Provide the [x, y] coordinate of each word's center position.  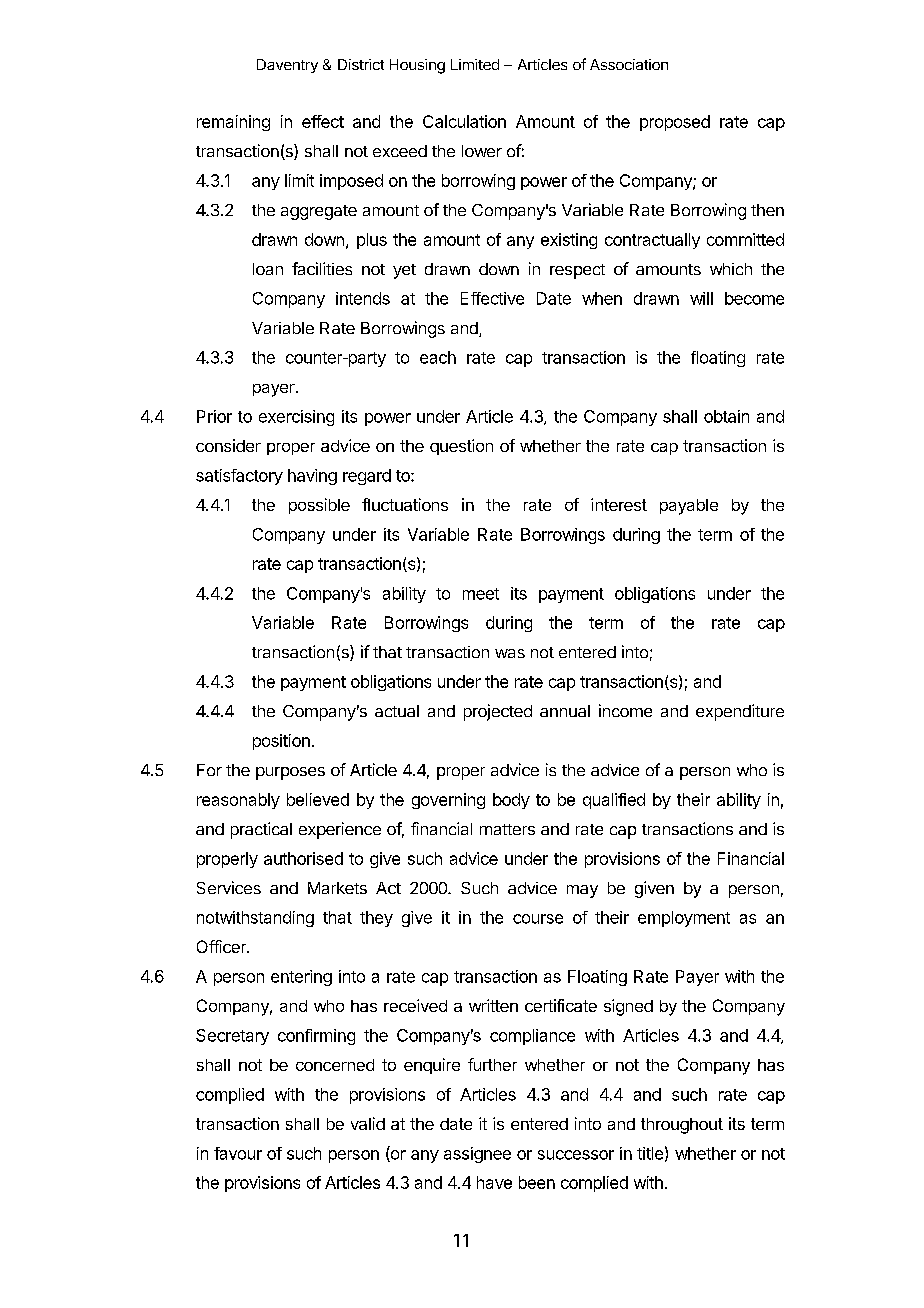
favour [238, 1153]
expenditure [740, 712]
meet [481, 594]
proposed [675, 123]
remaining [233, 123]
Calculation [464, 121]
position [281, 742]
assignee [477, 1155]
